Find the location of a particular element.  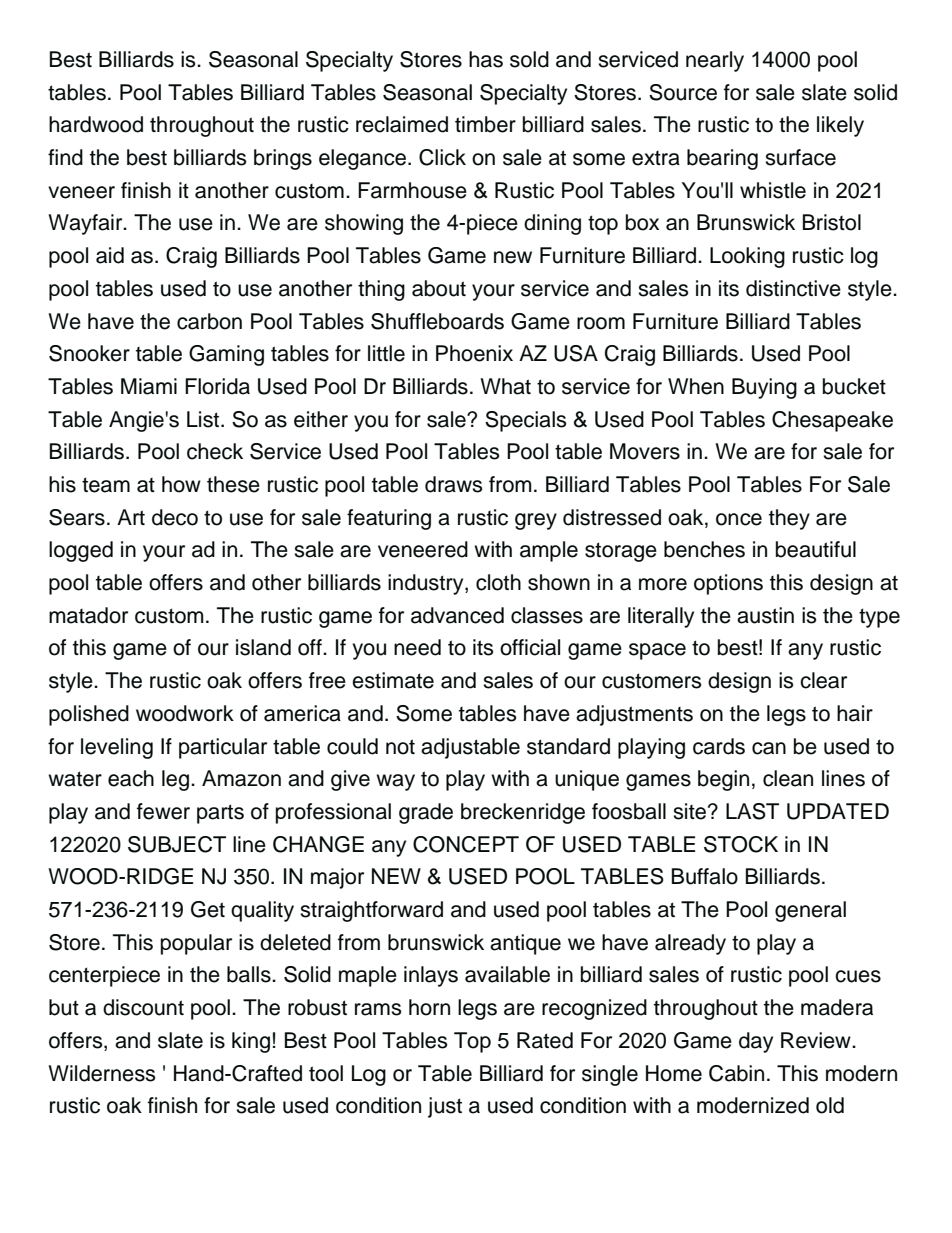

has is located at coordinates (486, 59).
